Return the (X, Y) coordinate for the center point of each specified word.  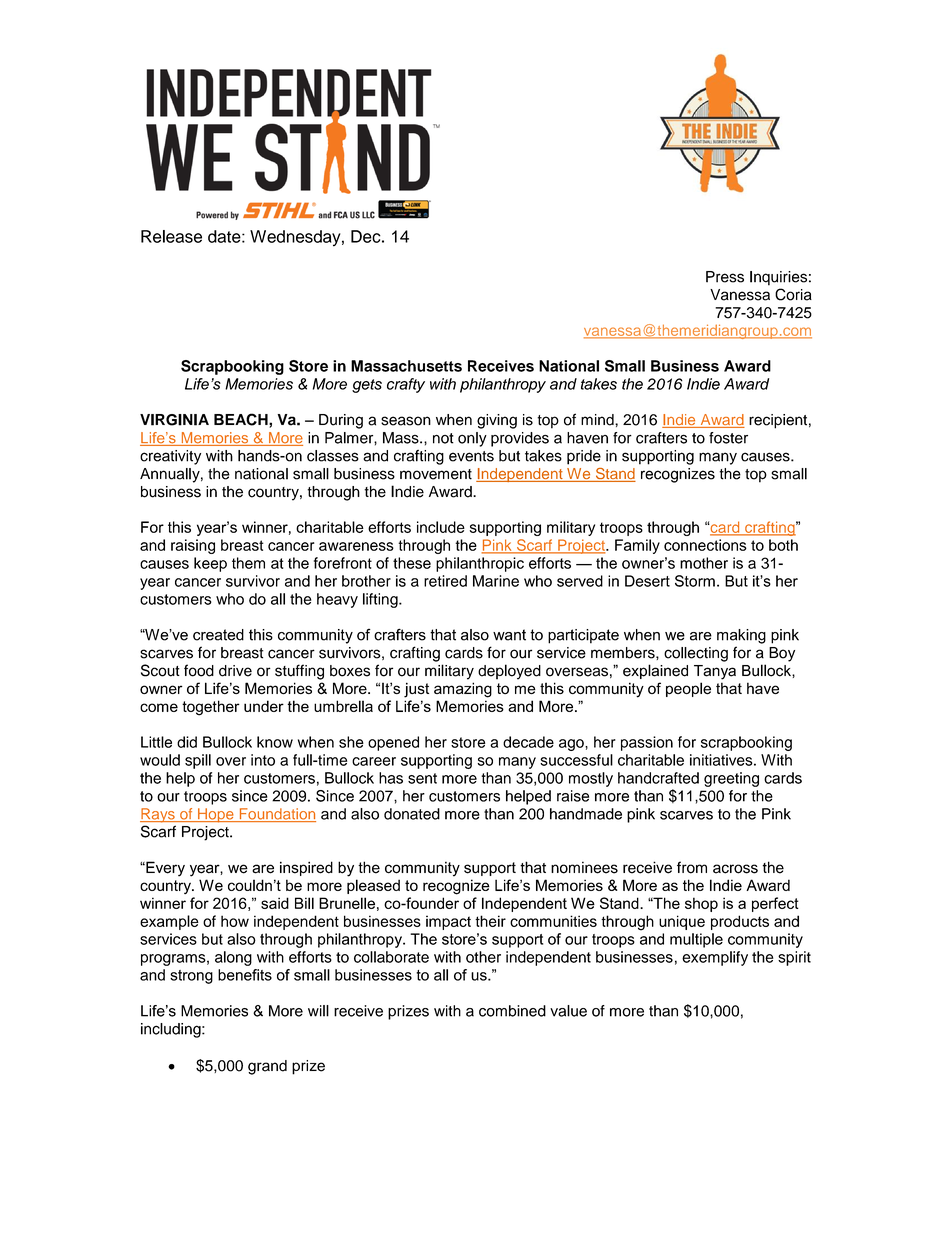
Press (725, 277)
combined (512, 1011)
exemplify (715, 958)
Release (171, 236)
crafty (406, 385)
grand (267, 1067)
